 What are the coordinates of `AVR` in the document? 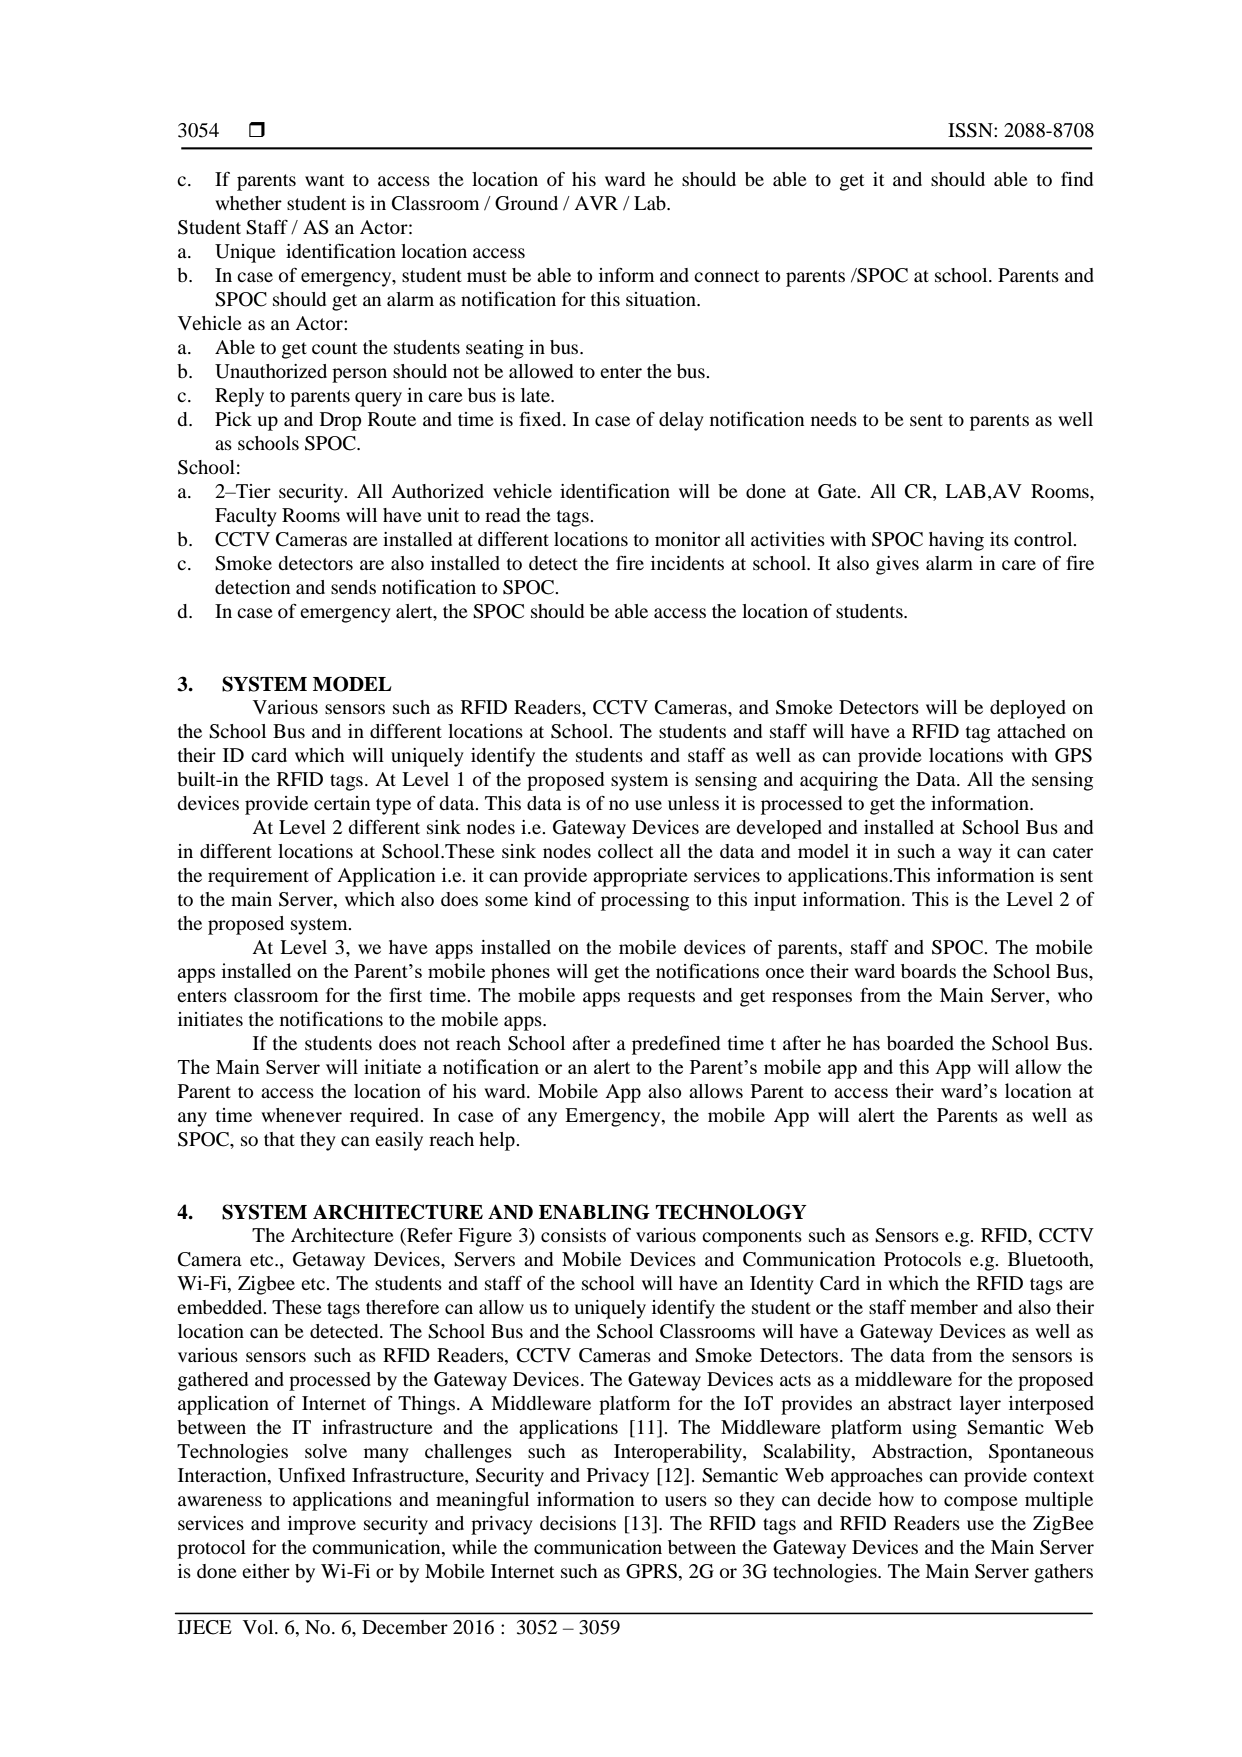 It's located at (596, 203).
